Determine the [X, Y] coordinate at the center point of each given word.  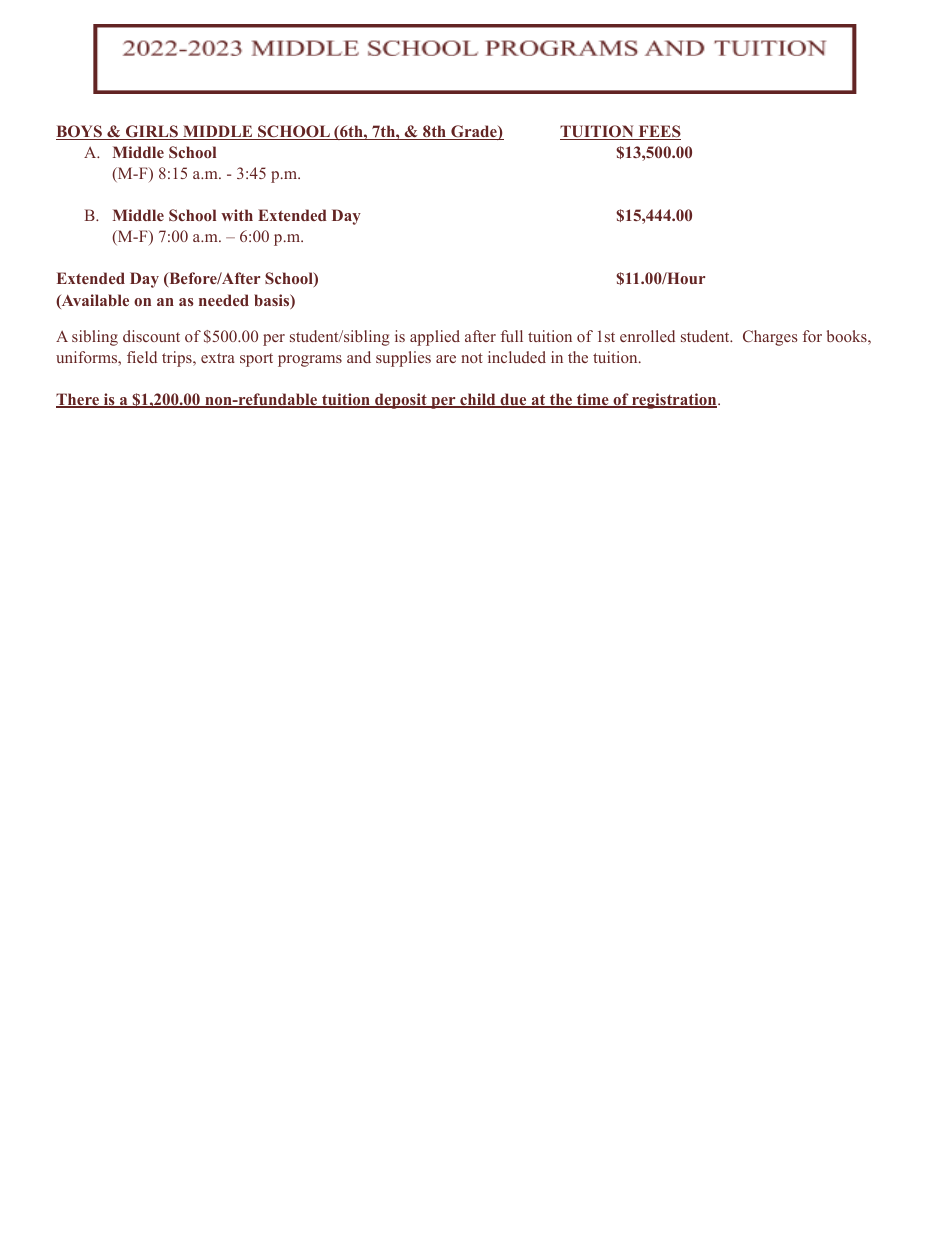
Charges [770, 338]
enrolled [647, 336]
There [78, 400]
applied [435, 338]
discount [151, 336]
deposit [401, 401]
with [237, 215]
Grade [474, 132]
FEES [658, 132]
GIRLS [152, 132]
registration [674, 401]
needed [224, 300]
